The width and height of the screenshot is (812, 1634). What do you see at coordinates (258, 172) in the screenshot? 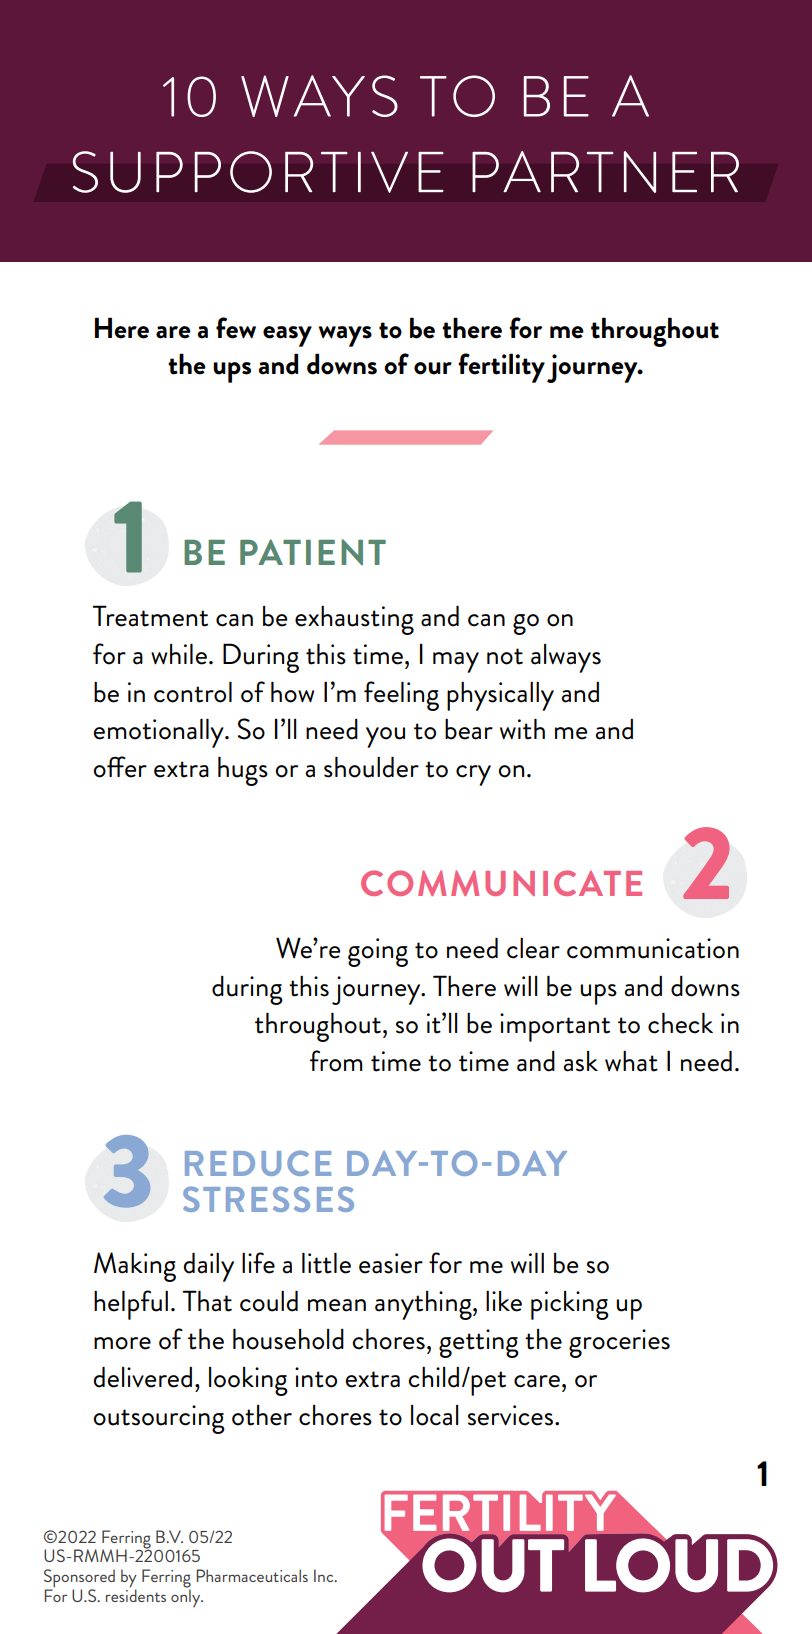
I see `SUPPORTIVE` at bounding box center [258, 172].
